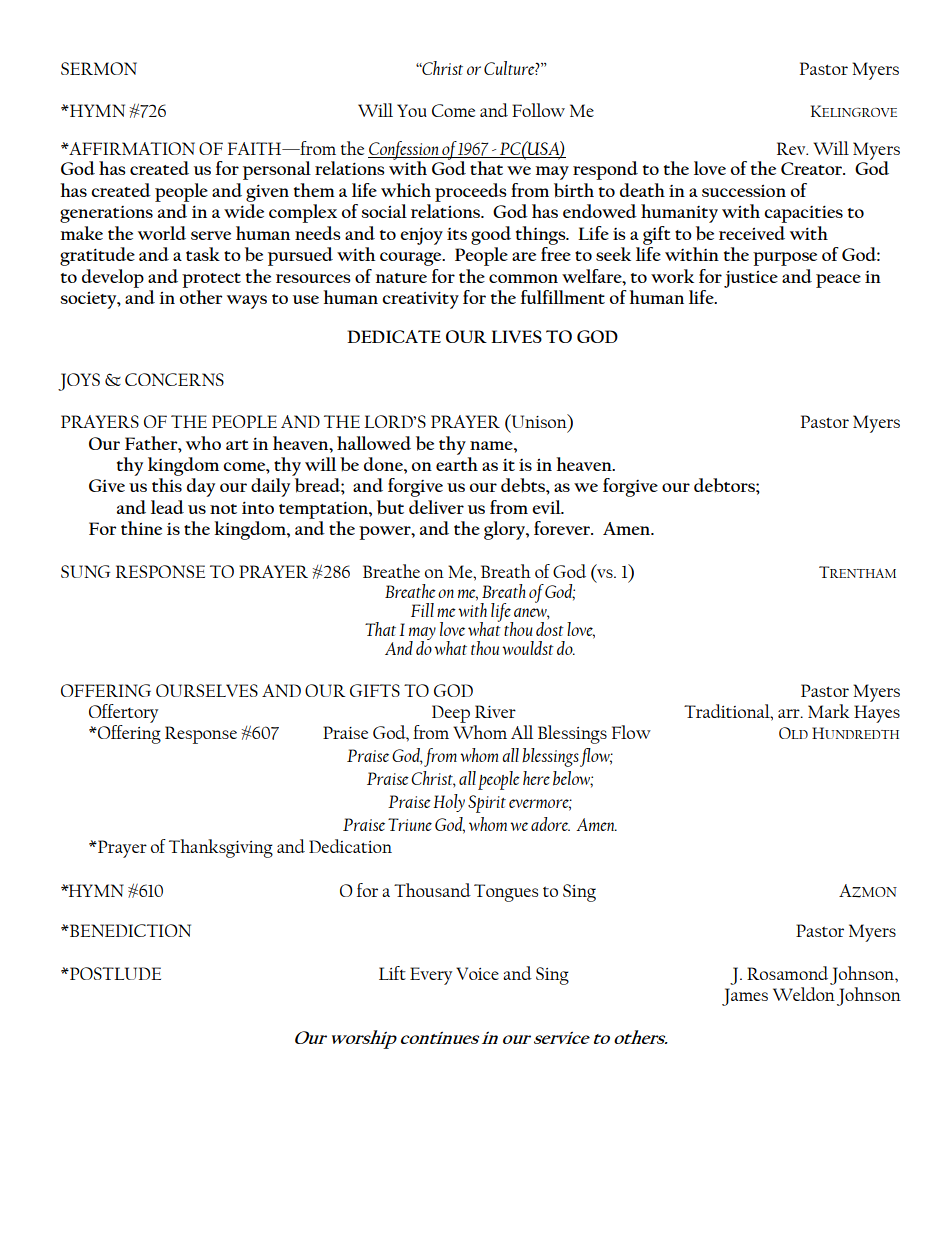 This screenshot has height=1233, width=952. Describe the element at coordinates (477, 973) in the screenshot. I see `Voice` at that location.
